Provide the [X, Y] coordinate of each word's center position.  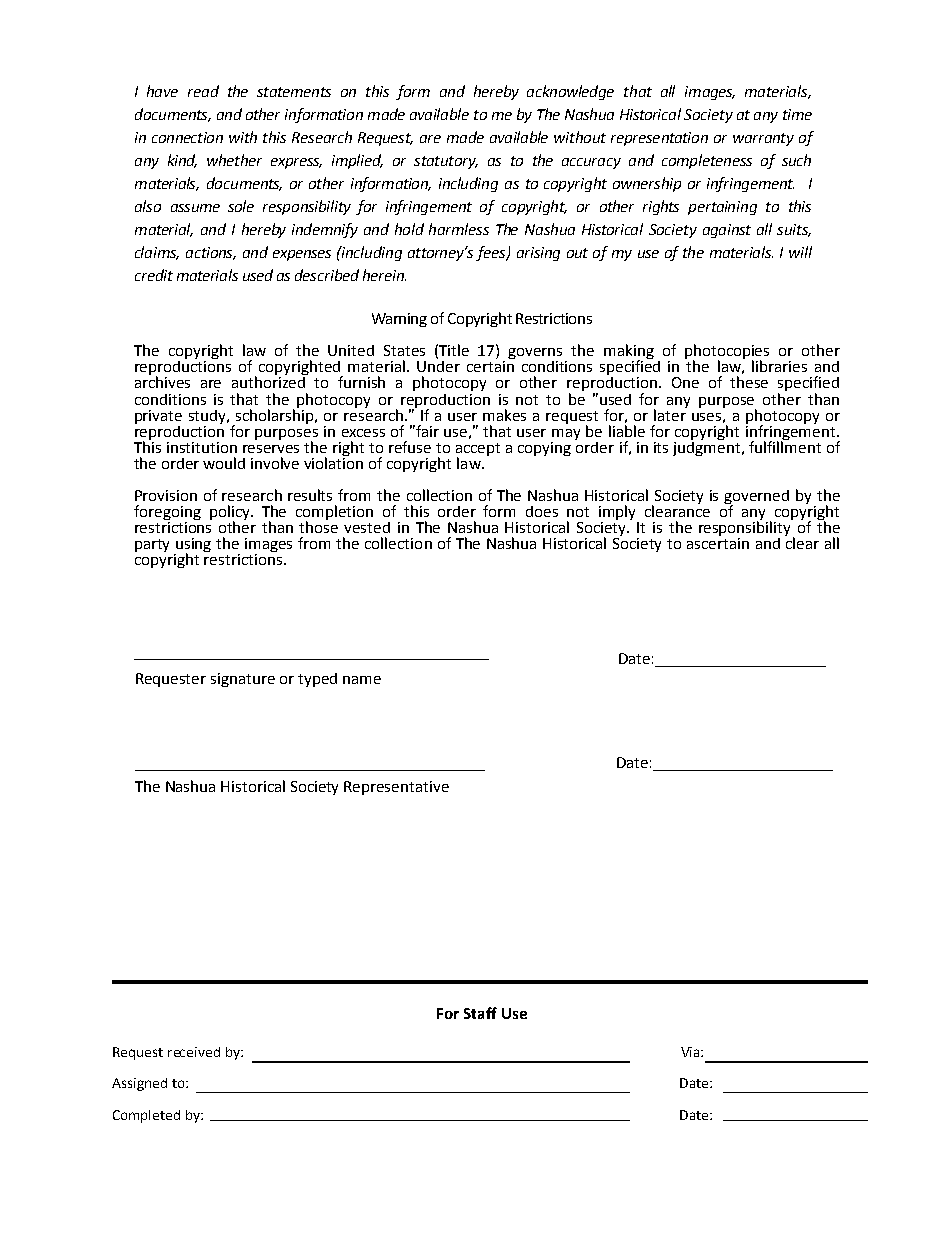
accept [478, 450]
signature [243, 680]
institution [202, 447]
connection [187, 137]
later [670, 414]
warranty [763, 139]
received [194, 1052]
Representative [396, 788]
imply [619, 514]
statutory [446, 162]
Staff [480, 1013]
